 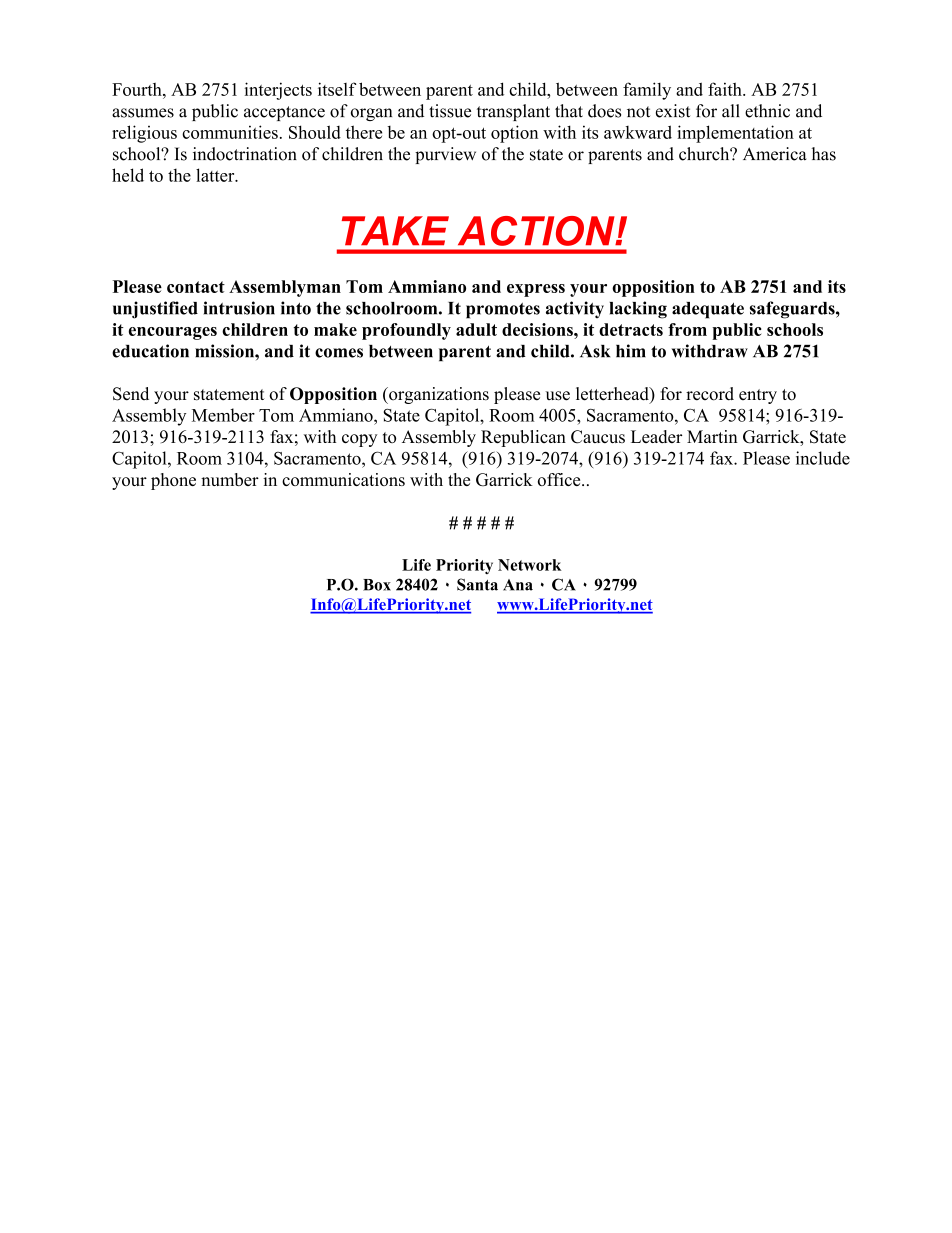 What do you see at coordinates (708, 310) in the screenshot?
I see `adequate` at bounding box center [708, 310].
